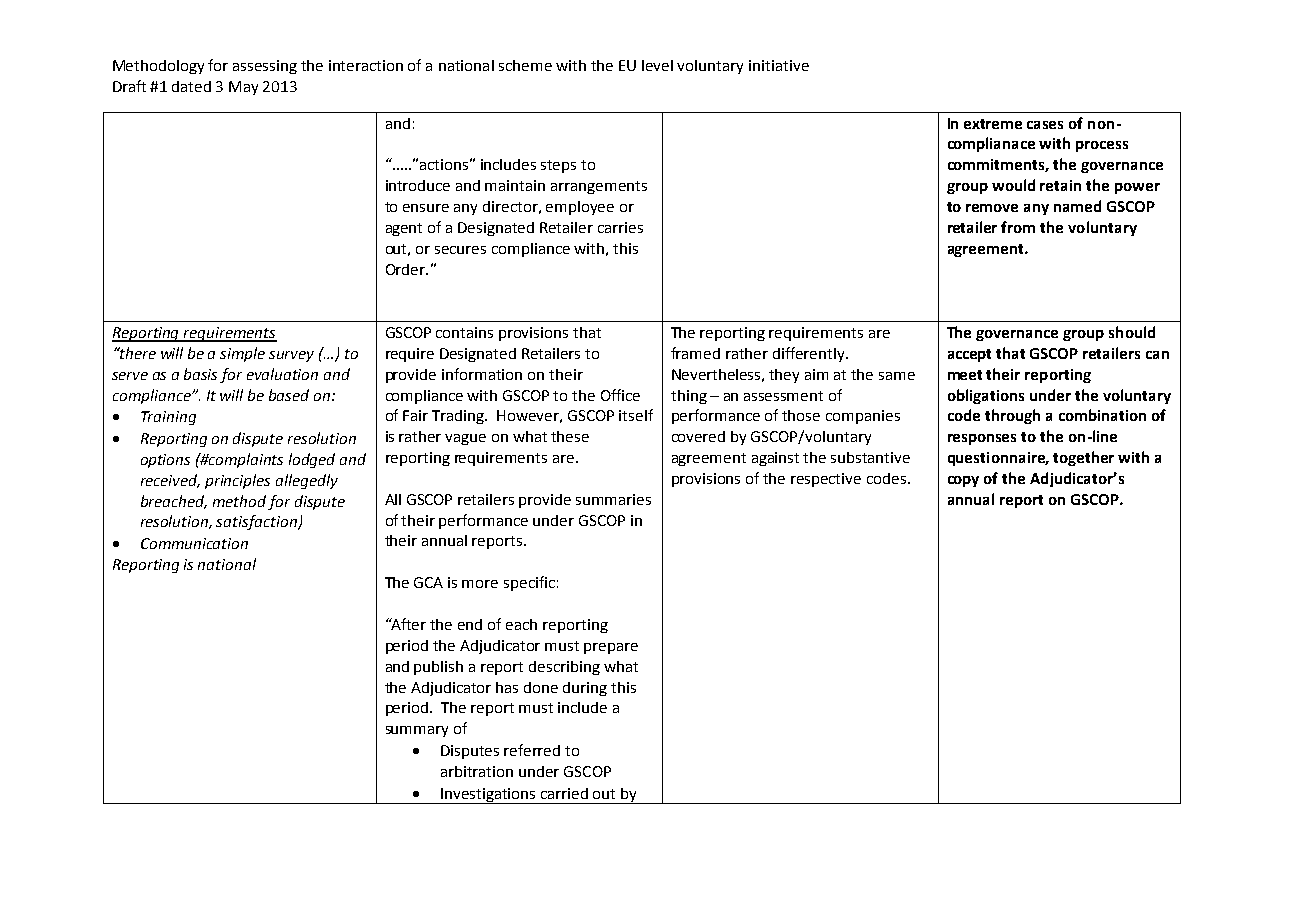  I want to click on May, so click(243, 88).
